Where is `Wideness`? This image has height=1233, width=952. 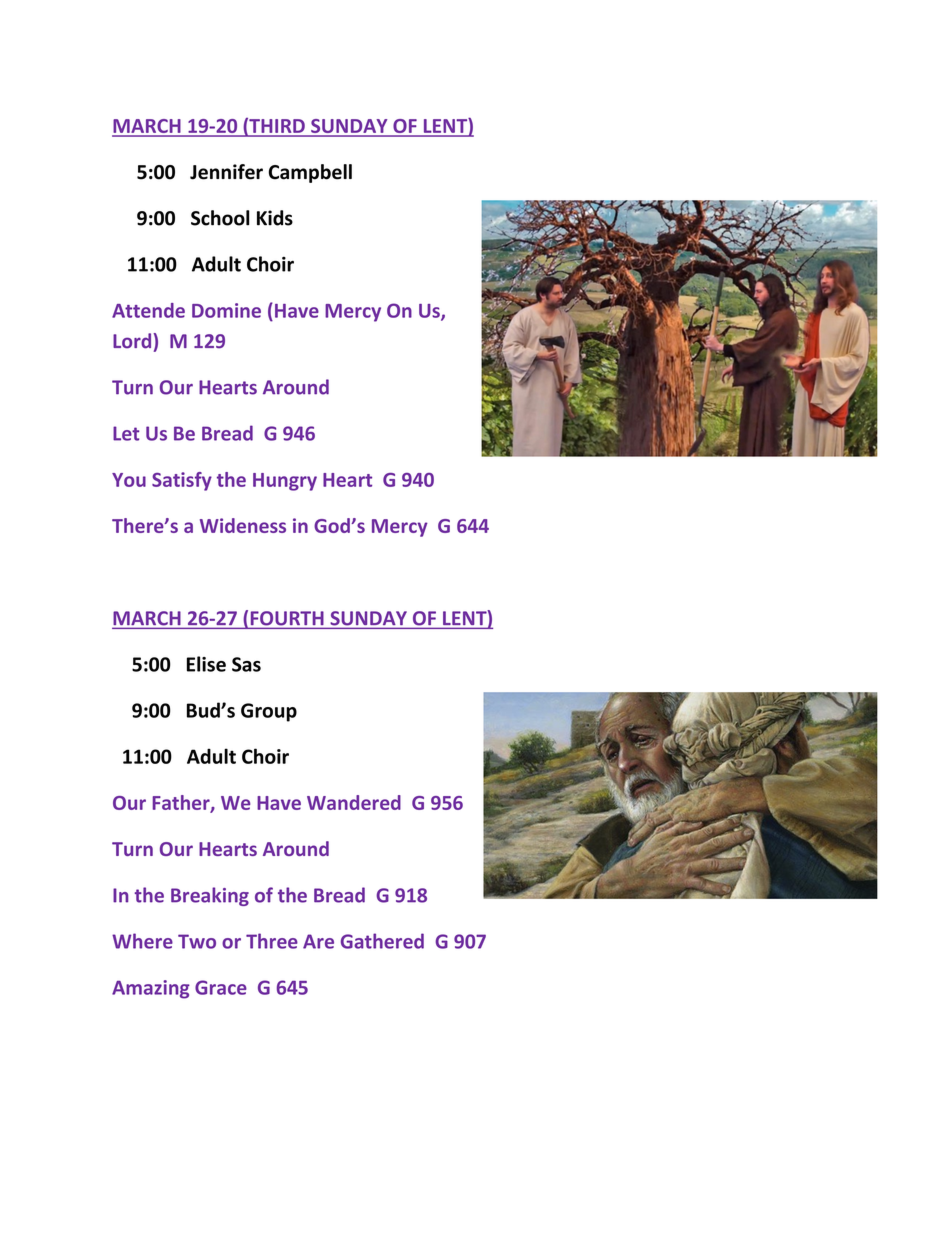
Wideness is located at coordinates (243, 525).
